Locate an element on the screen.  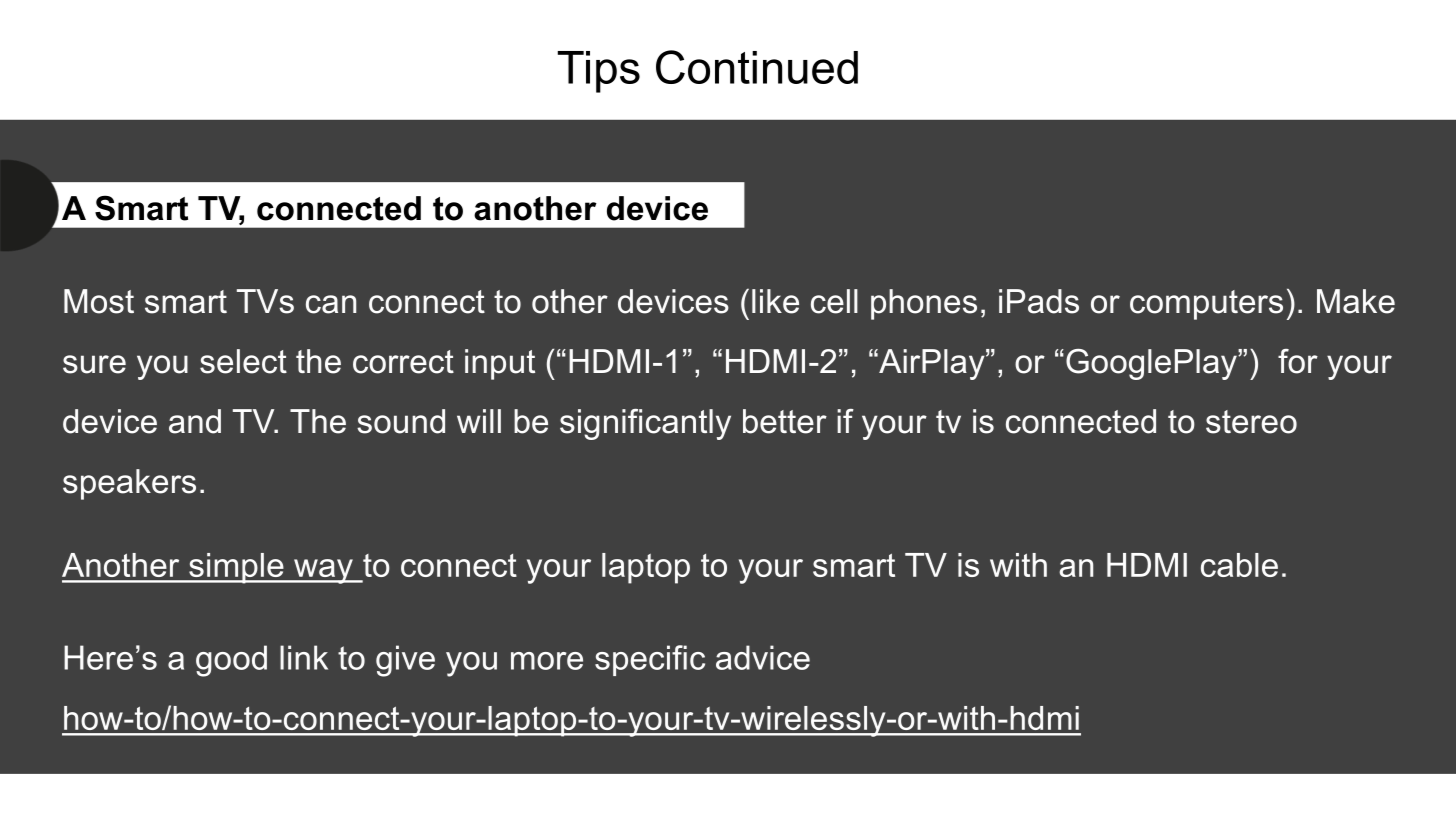
Make is located at coordinates (1356, 301).
